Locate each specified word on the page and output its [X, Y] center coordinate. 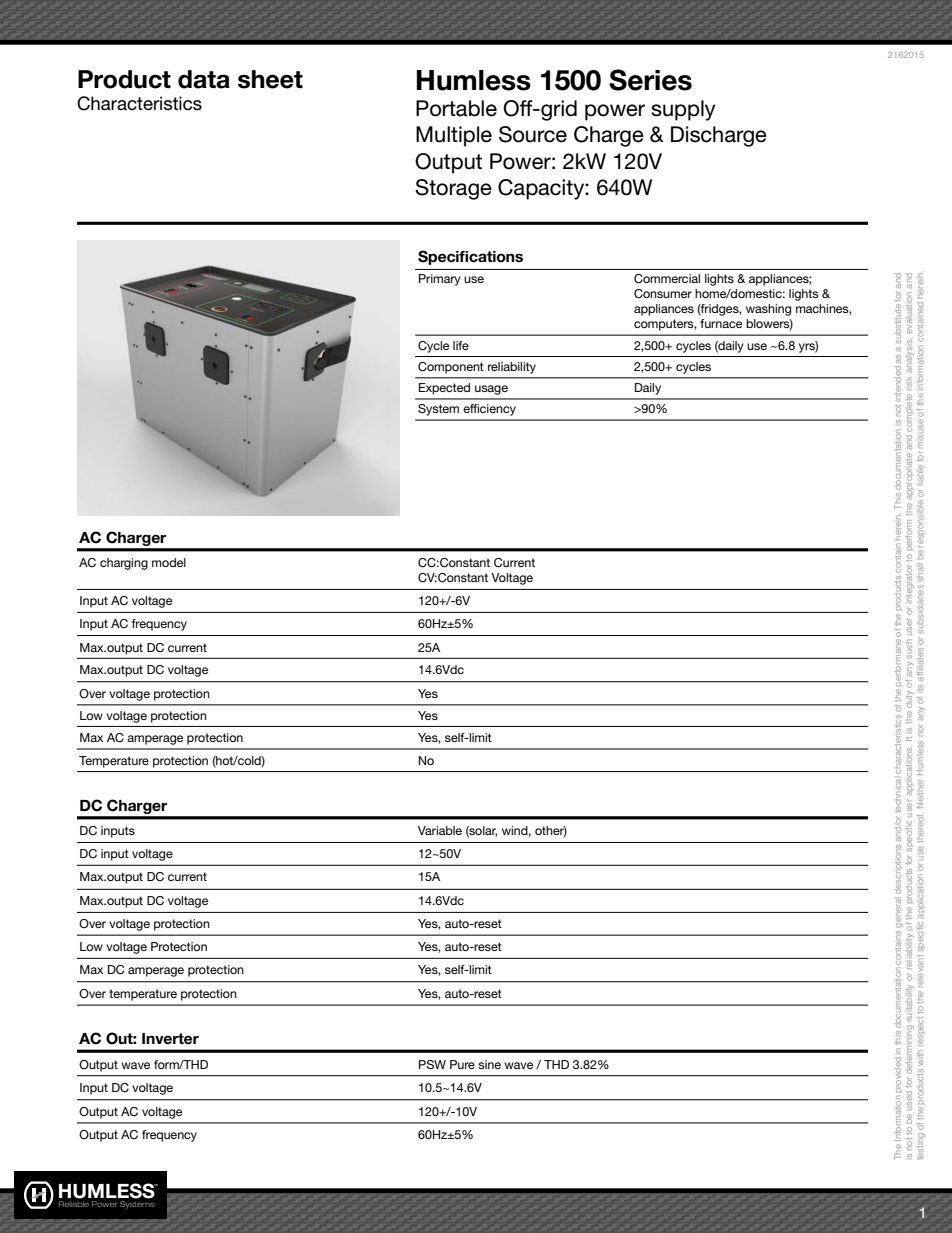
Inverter [170, 1039]
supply [683, 110]
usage [491, 390]
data [204, 79]
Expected [444, 389]
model [169, 562]
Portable [456, 108]
